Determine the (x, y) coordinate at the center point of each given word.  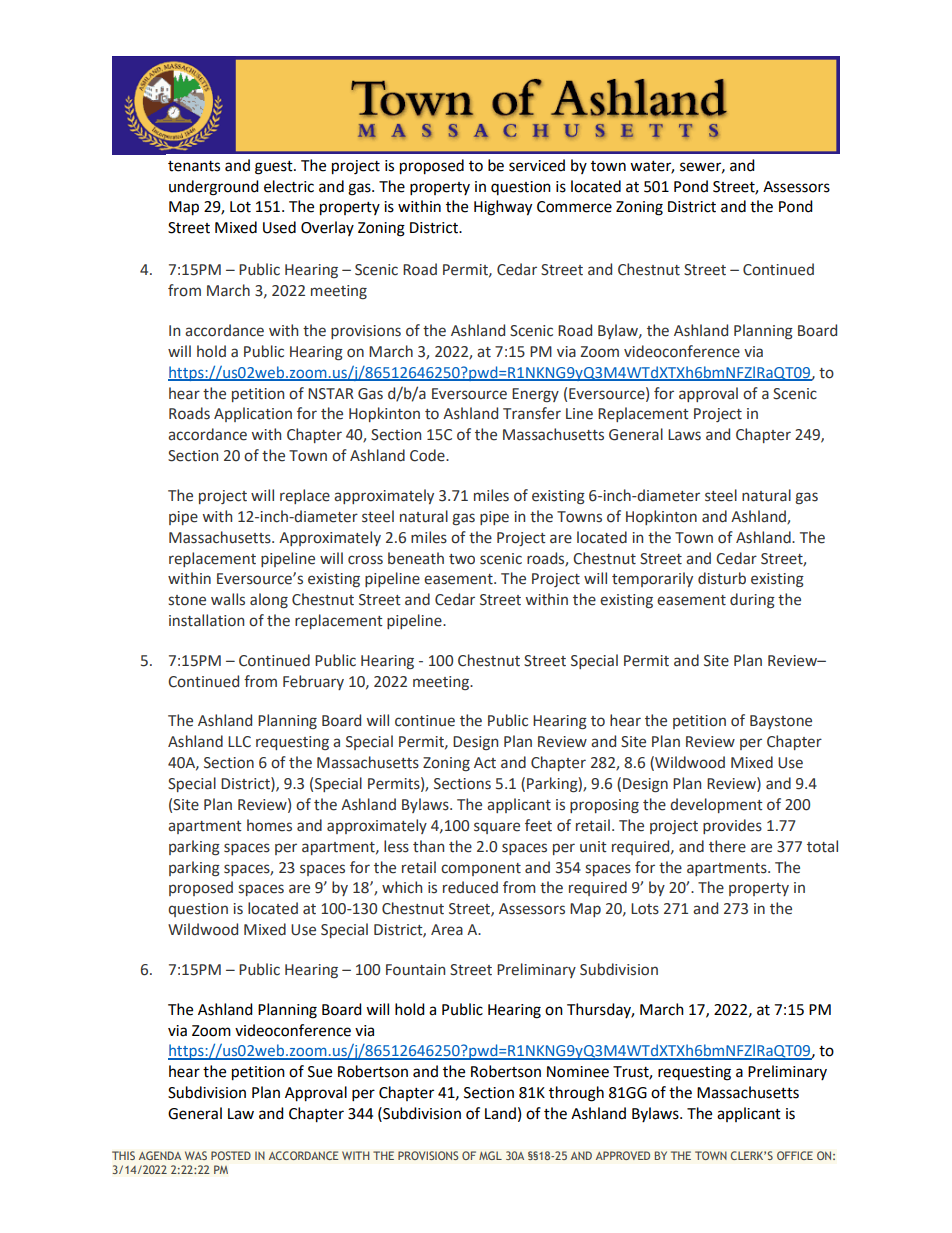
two (462, 559)
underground (214, 188)
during (752, 600)
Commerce (574, 207)
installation (206, 620)
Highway (503, 208)
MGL (490, 1155)
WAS (196, 1155)
